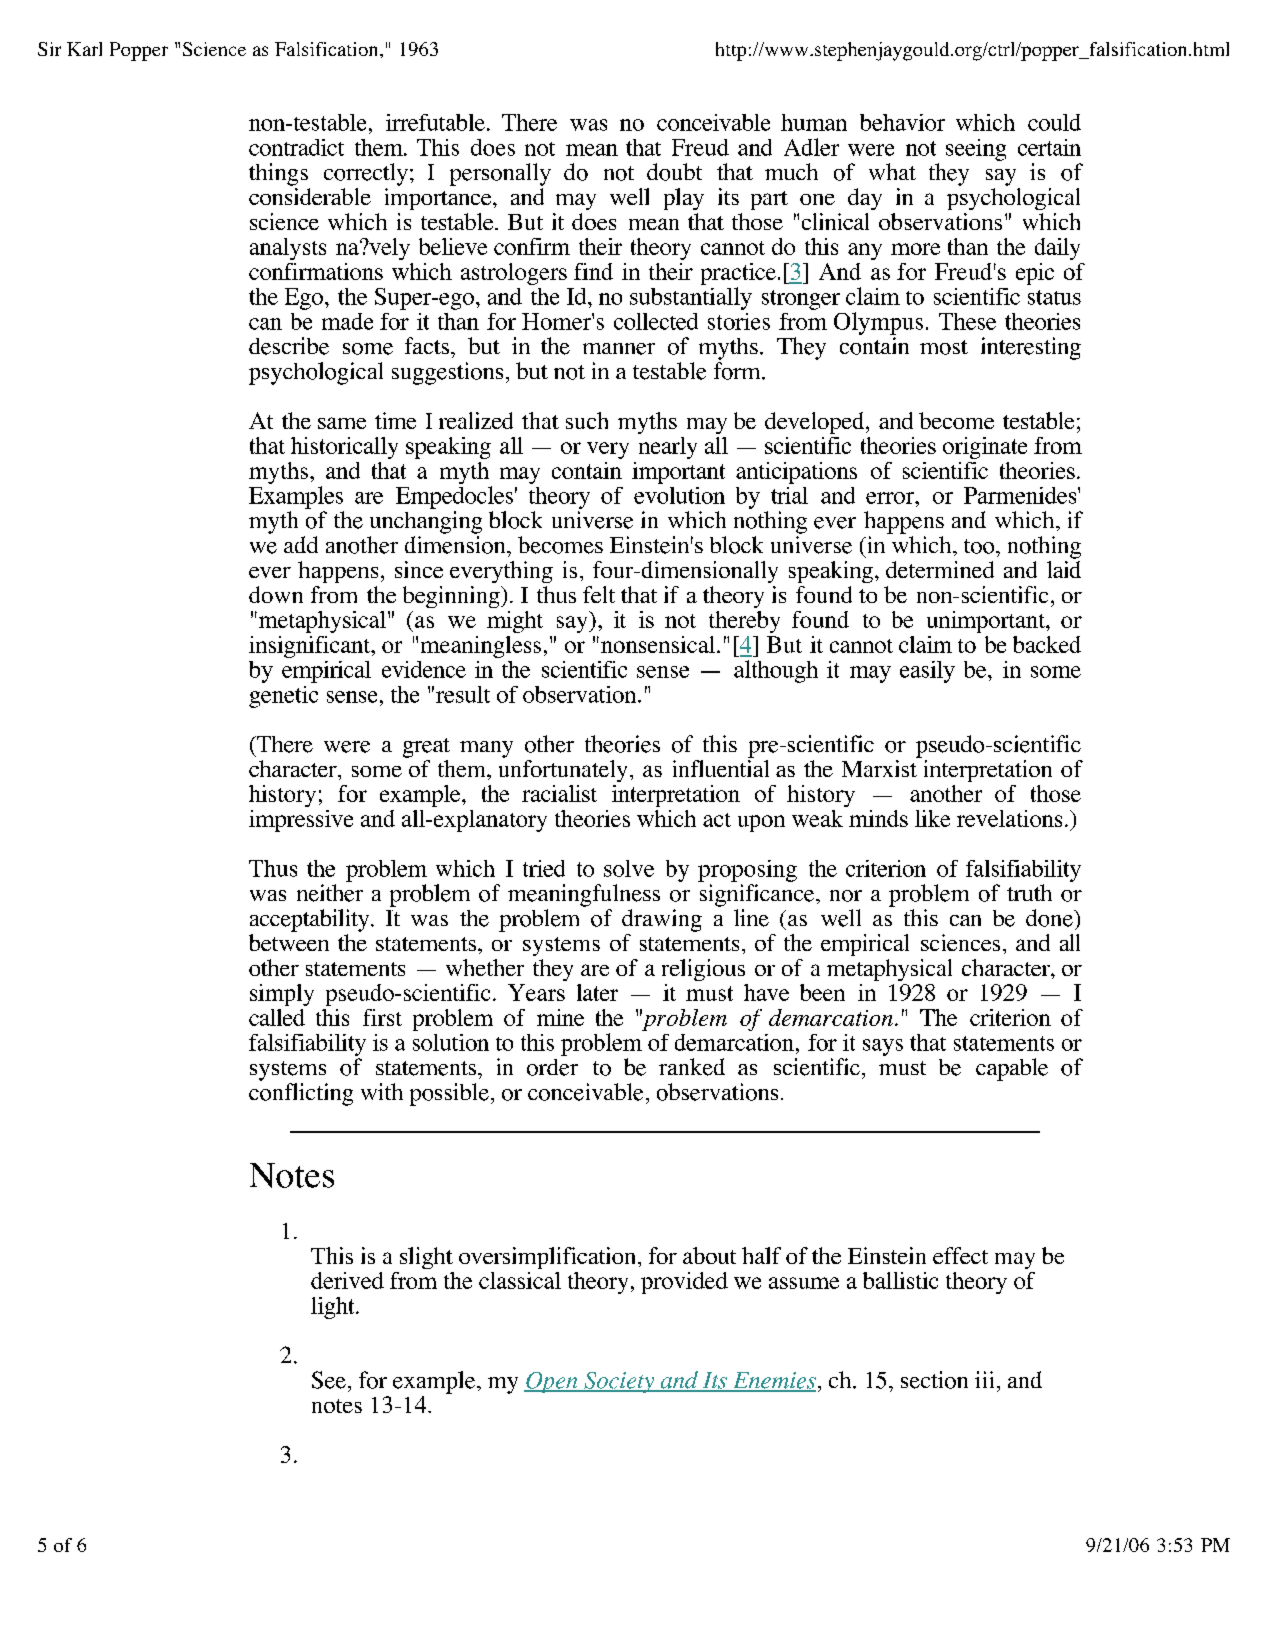 Image resolution: width=1268 pixels, height=1641 pixels. I want to click on Open, so click(552, 1382).
